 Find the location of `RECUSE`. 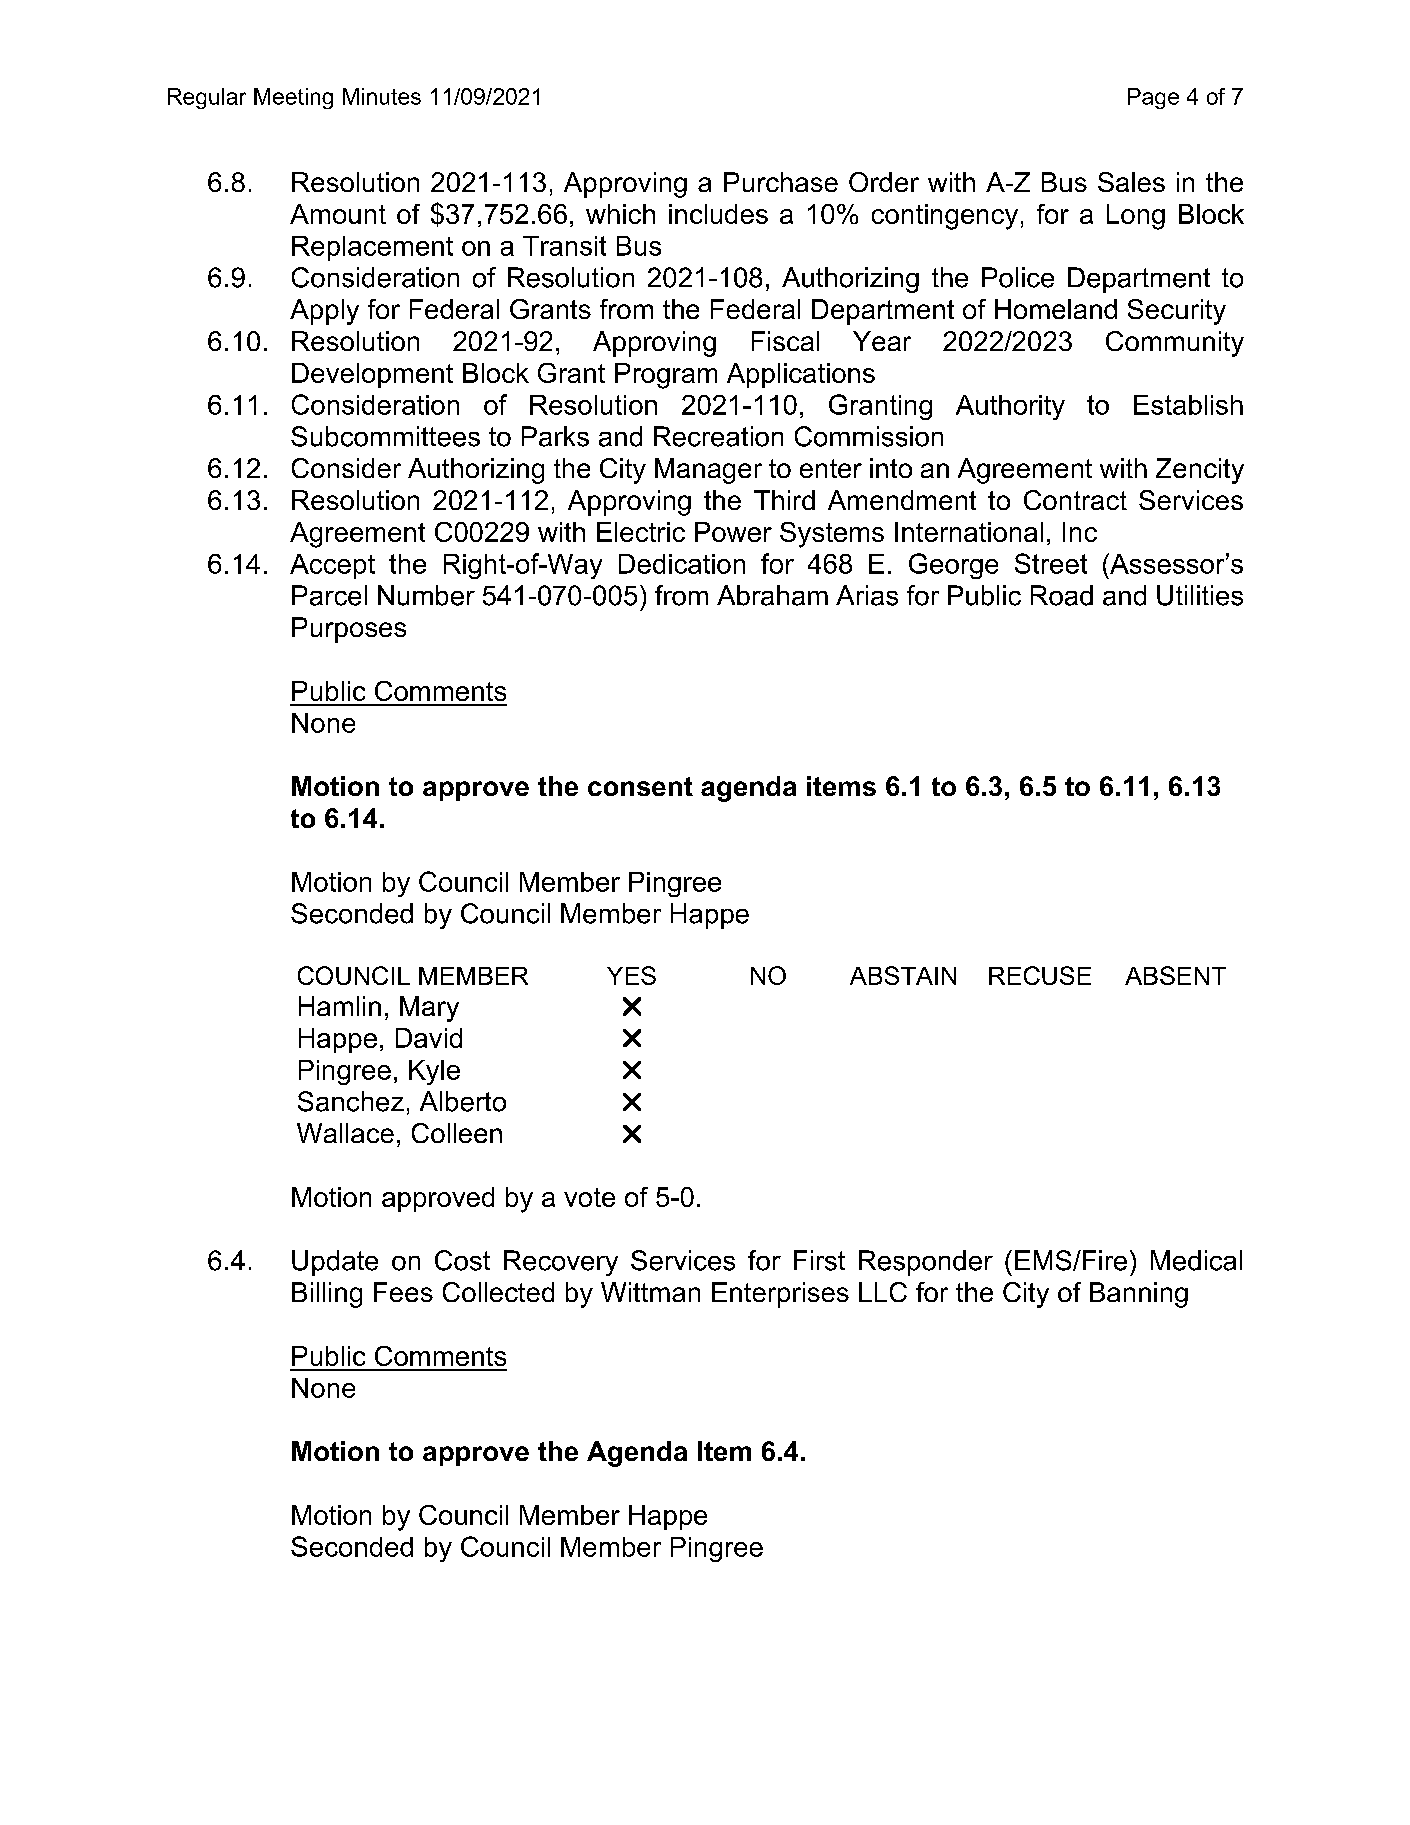

RECUSE is located at coordinates (1040, 975).
